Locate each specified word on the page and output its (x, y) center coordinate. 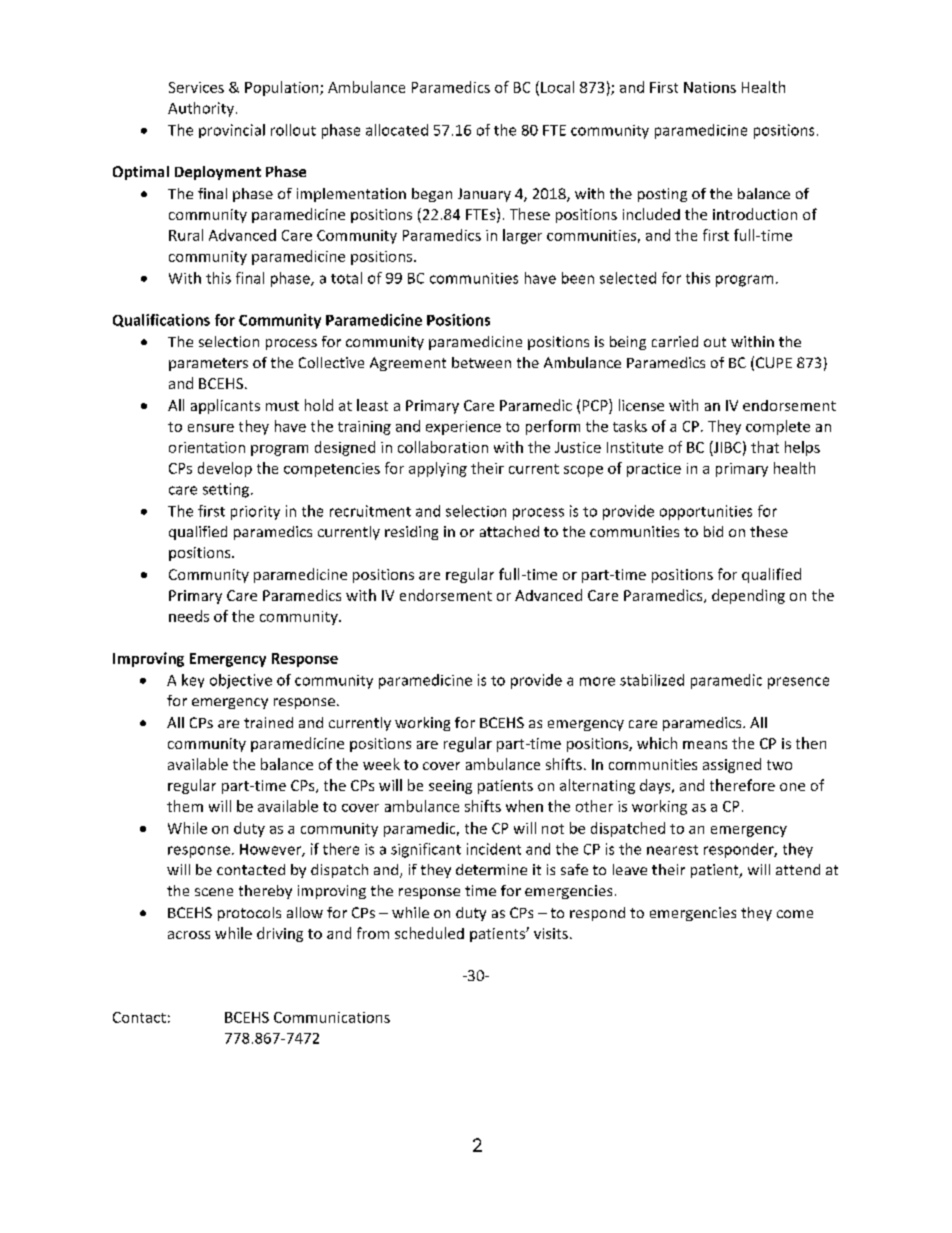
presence (798, 683)
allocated (397, 130)
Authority (201, 109)
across (189, 935)
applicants (225, 406)
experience (463, 428)
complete (778, 427)
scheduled (429, 933)
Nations (710, 87)
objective (241, 681)
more (597, 681)
